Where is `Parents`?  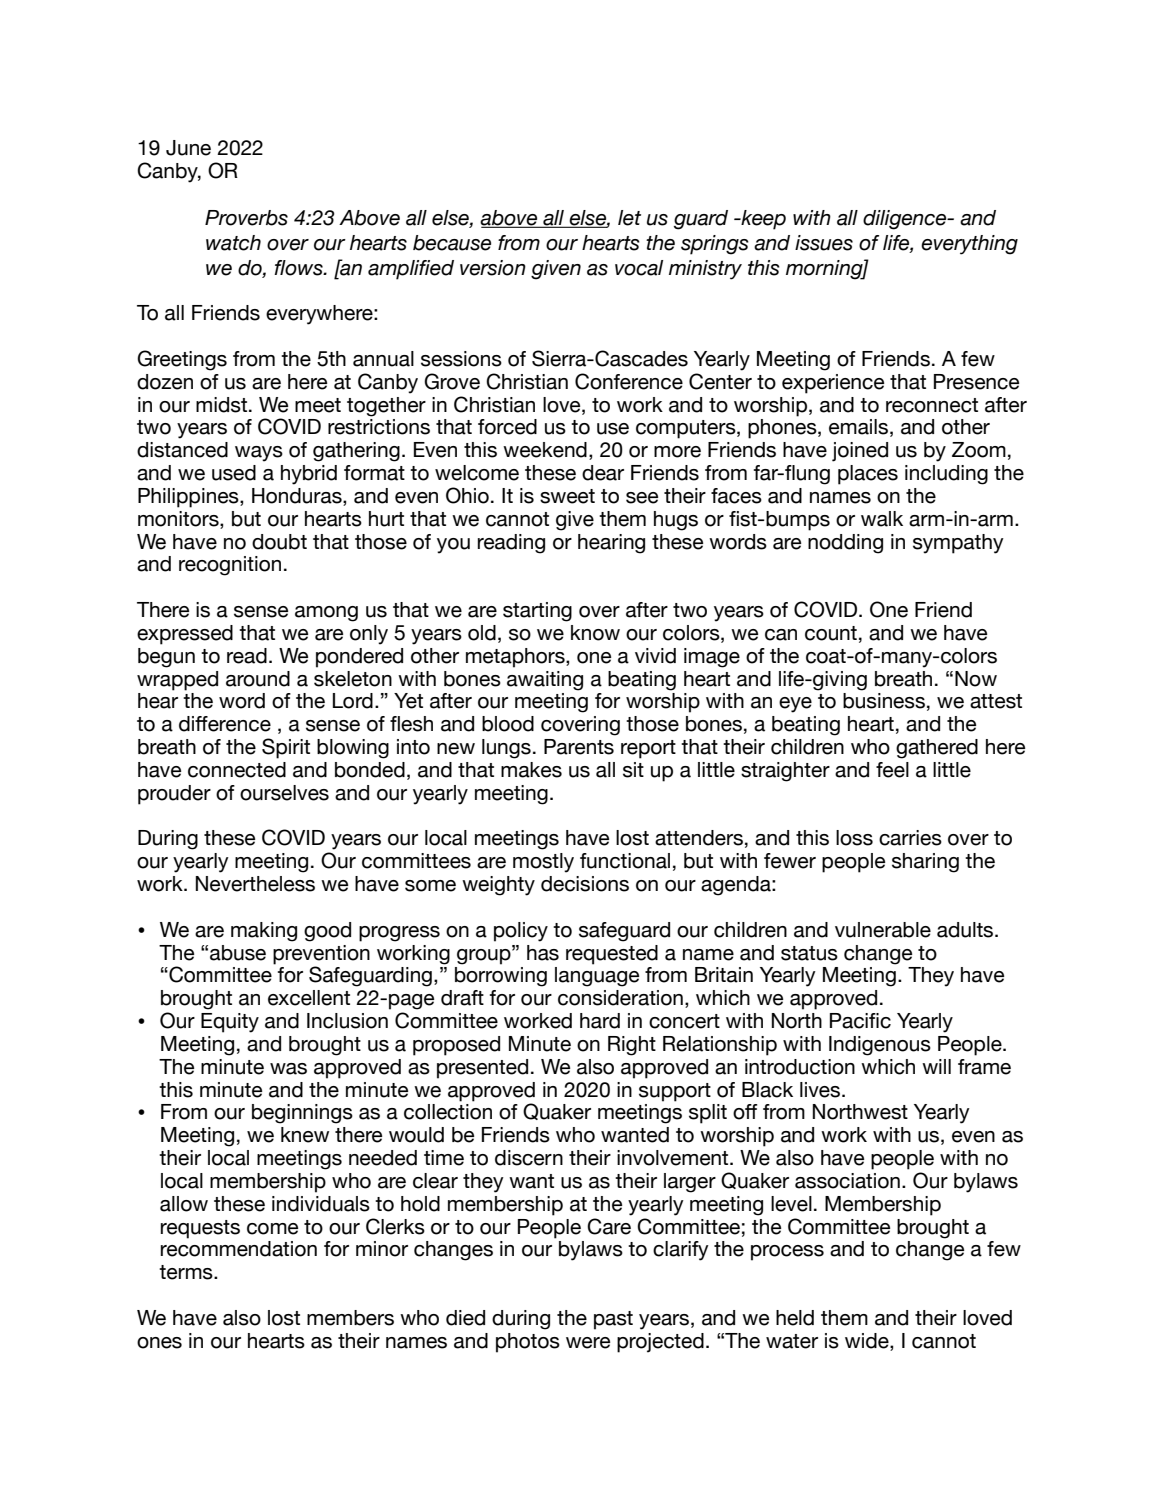
Parents is located at coordinates (579, 747).
